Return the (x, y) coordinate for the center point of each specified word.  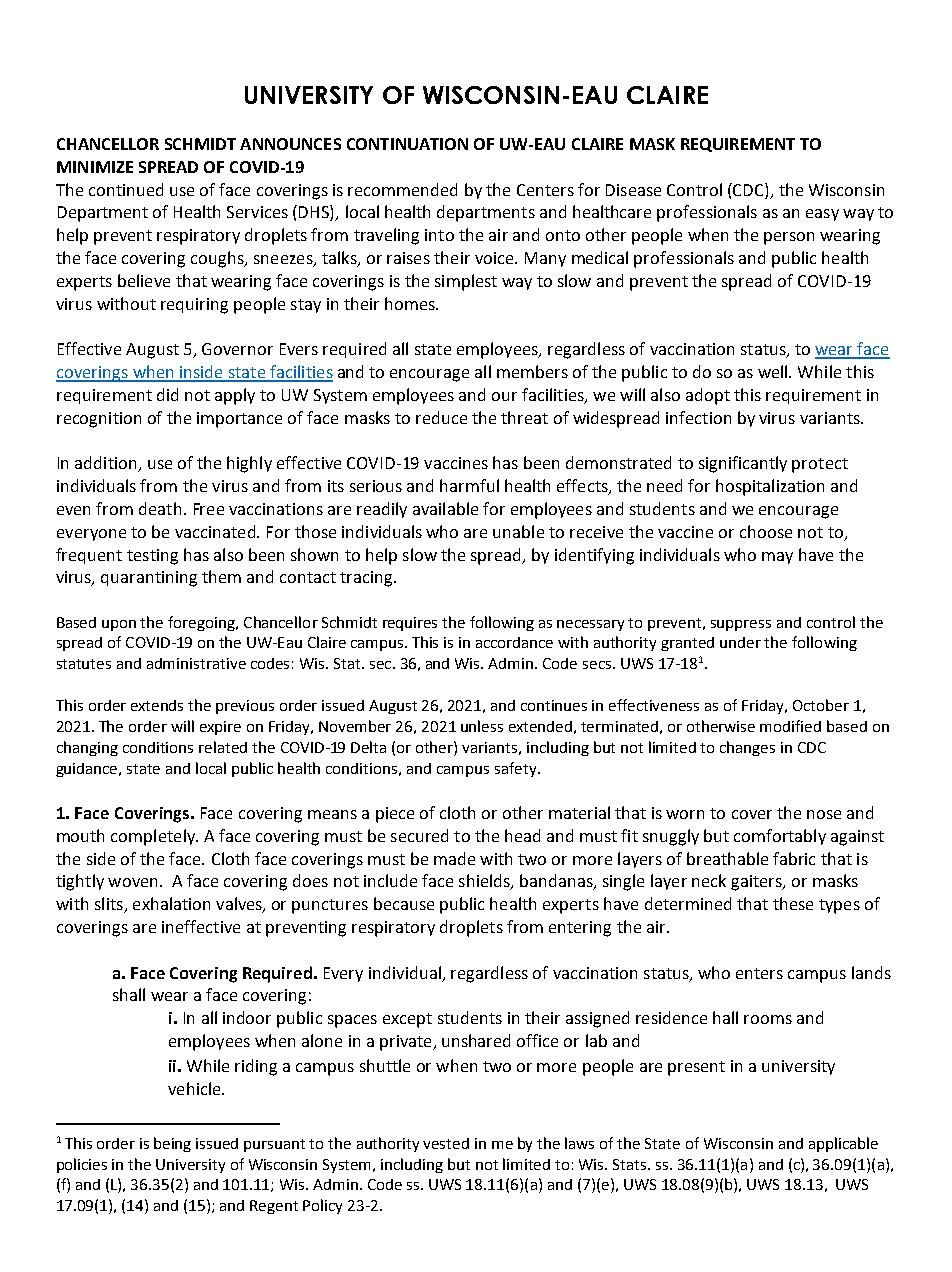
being (172, 1144)
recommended (402, 189)
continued (126, 189)
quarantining (149, 579)
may (777, 558)
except (407, 1020)
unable (518, 531)
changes (747, 748)
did (167, 394)
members (532, 371)
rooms (768, 1019)
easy (822, 215)
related (223, 747)
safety (517, 769)
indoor (247, 1017)
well (774, 371)
